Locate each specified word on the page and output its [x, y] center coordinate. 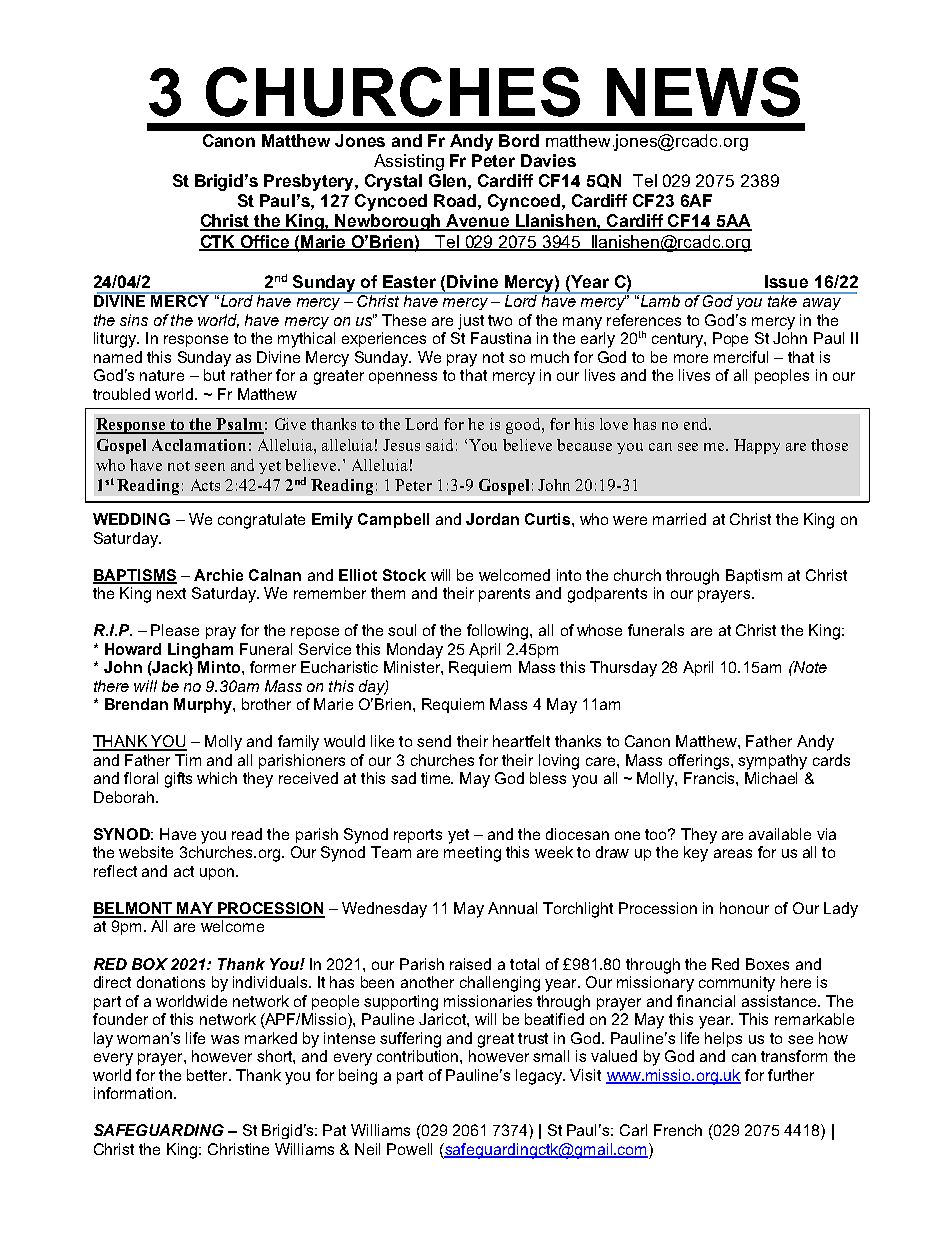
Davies [548, 160]
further [791, 1075]
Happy [757, 446]
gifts [178, 780]
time [437, 778]
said [439, 445]
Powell [409, 1149]
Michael [771, 778]
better [208, 1075]
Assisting [409, 162]
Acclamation [199, 445]
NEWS [703, 92]
